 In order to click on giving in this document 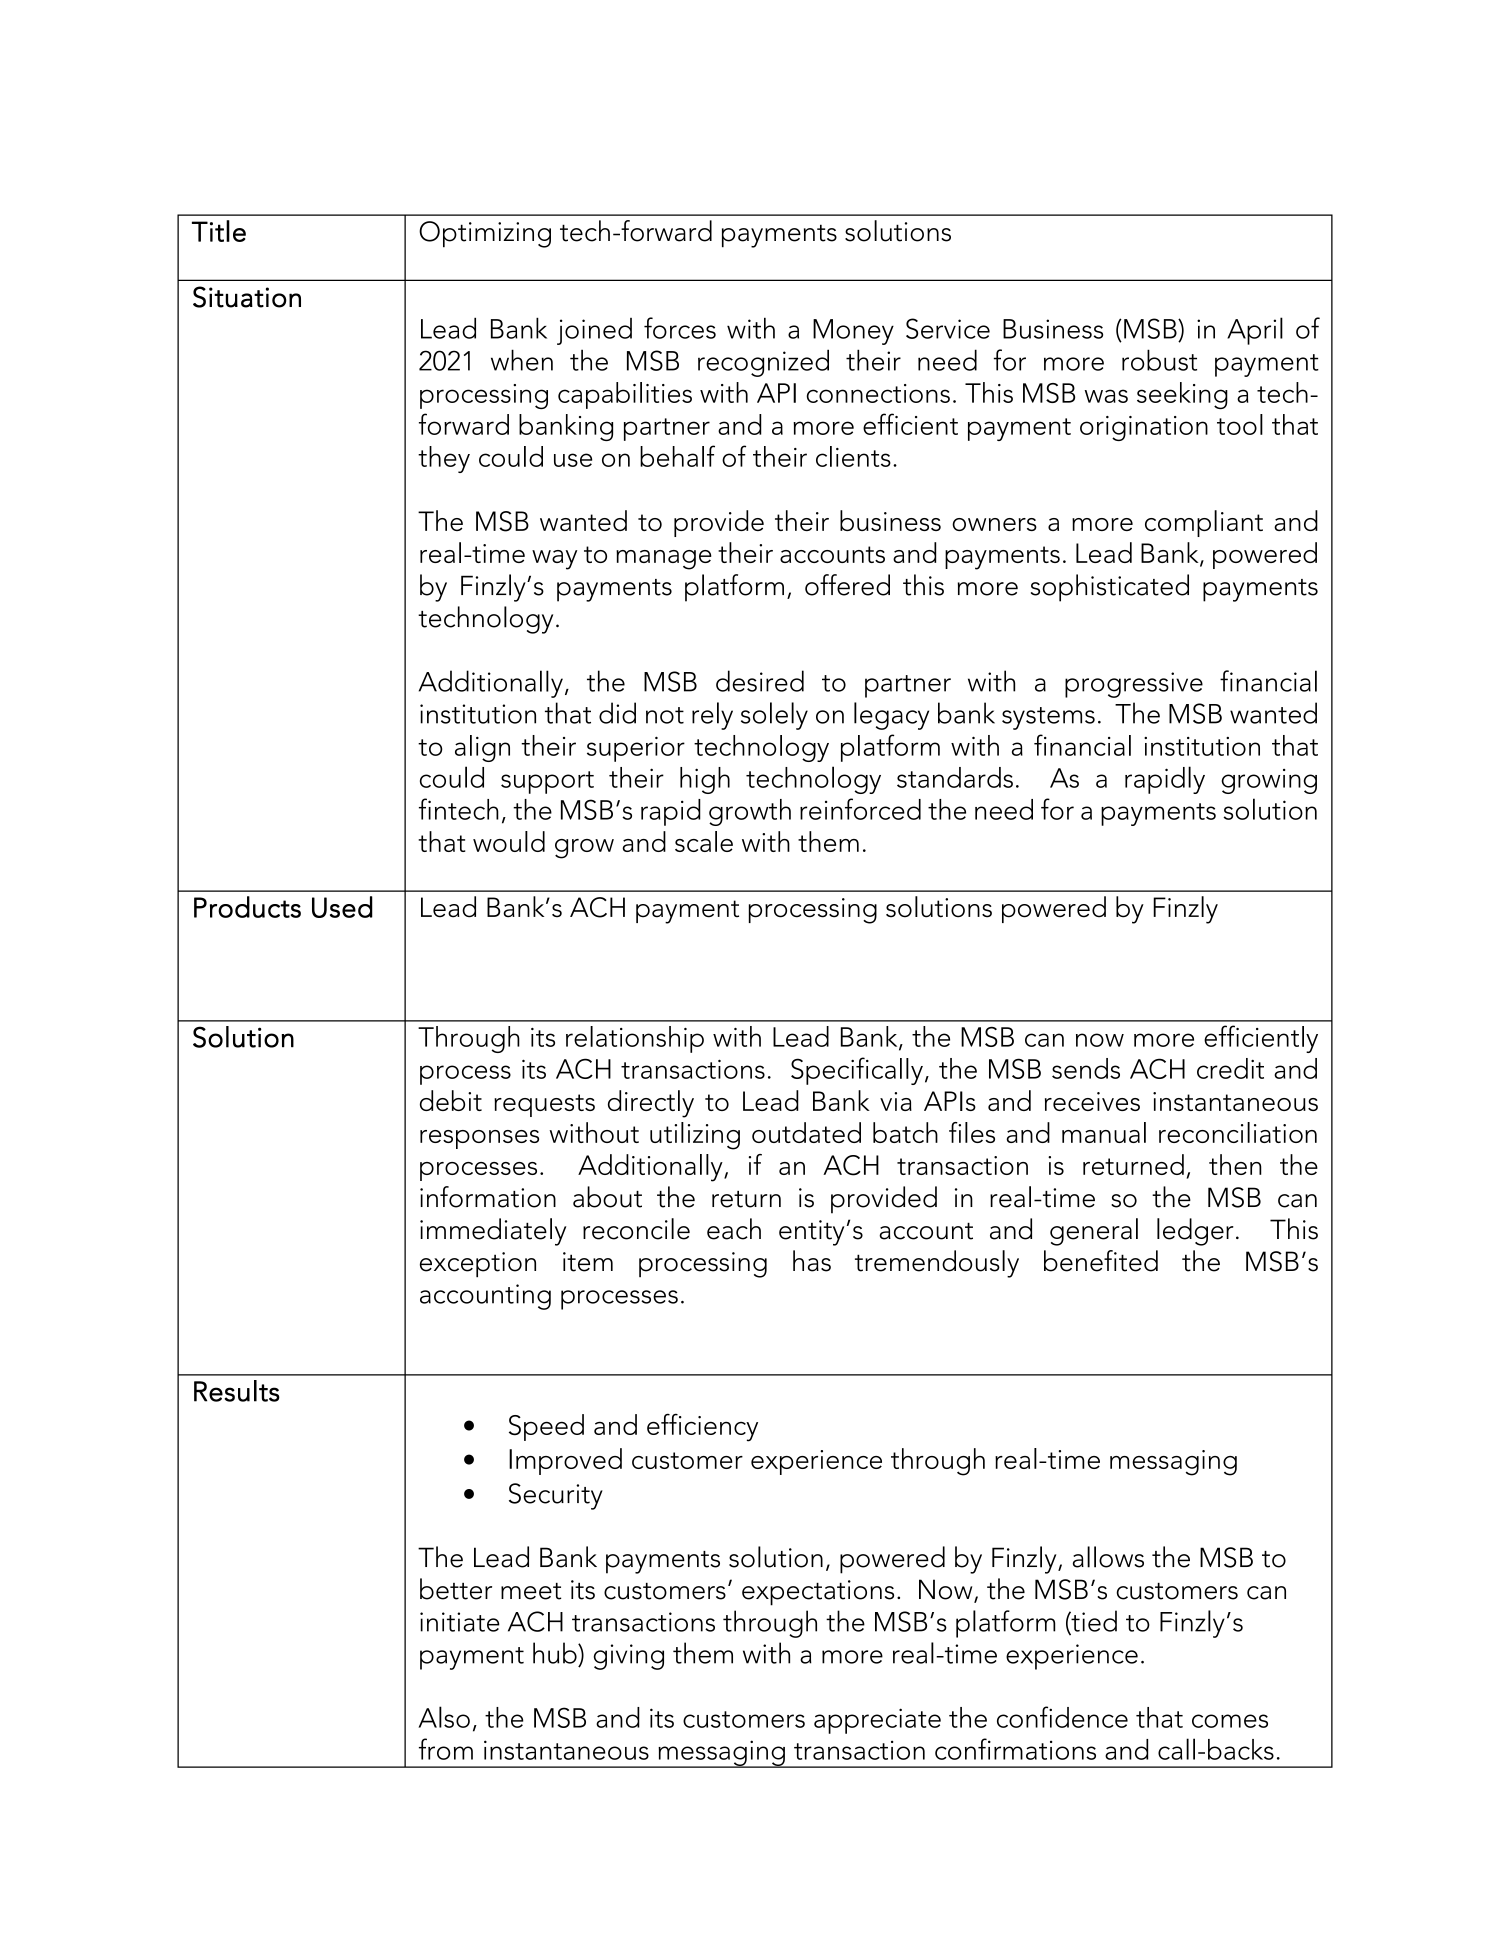, I will do `click(628, 1657)`.
